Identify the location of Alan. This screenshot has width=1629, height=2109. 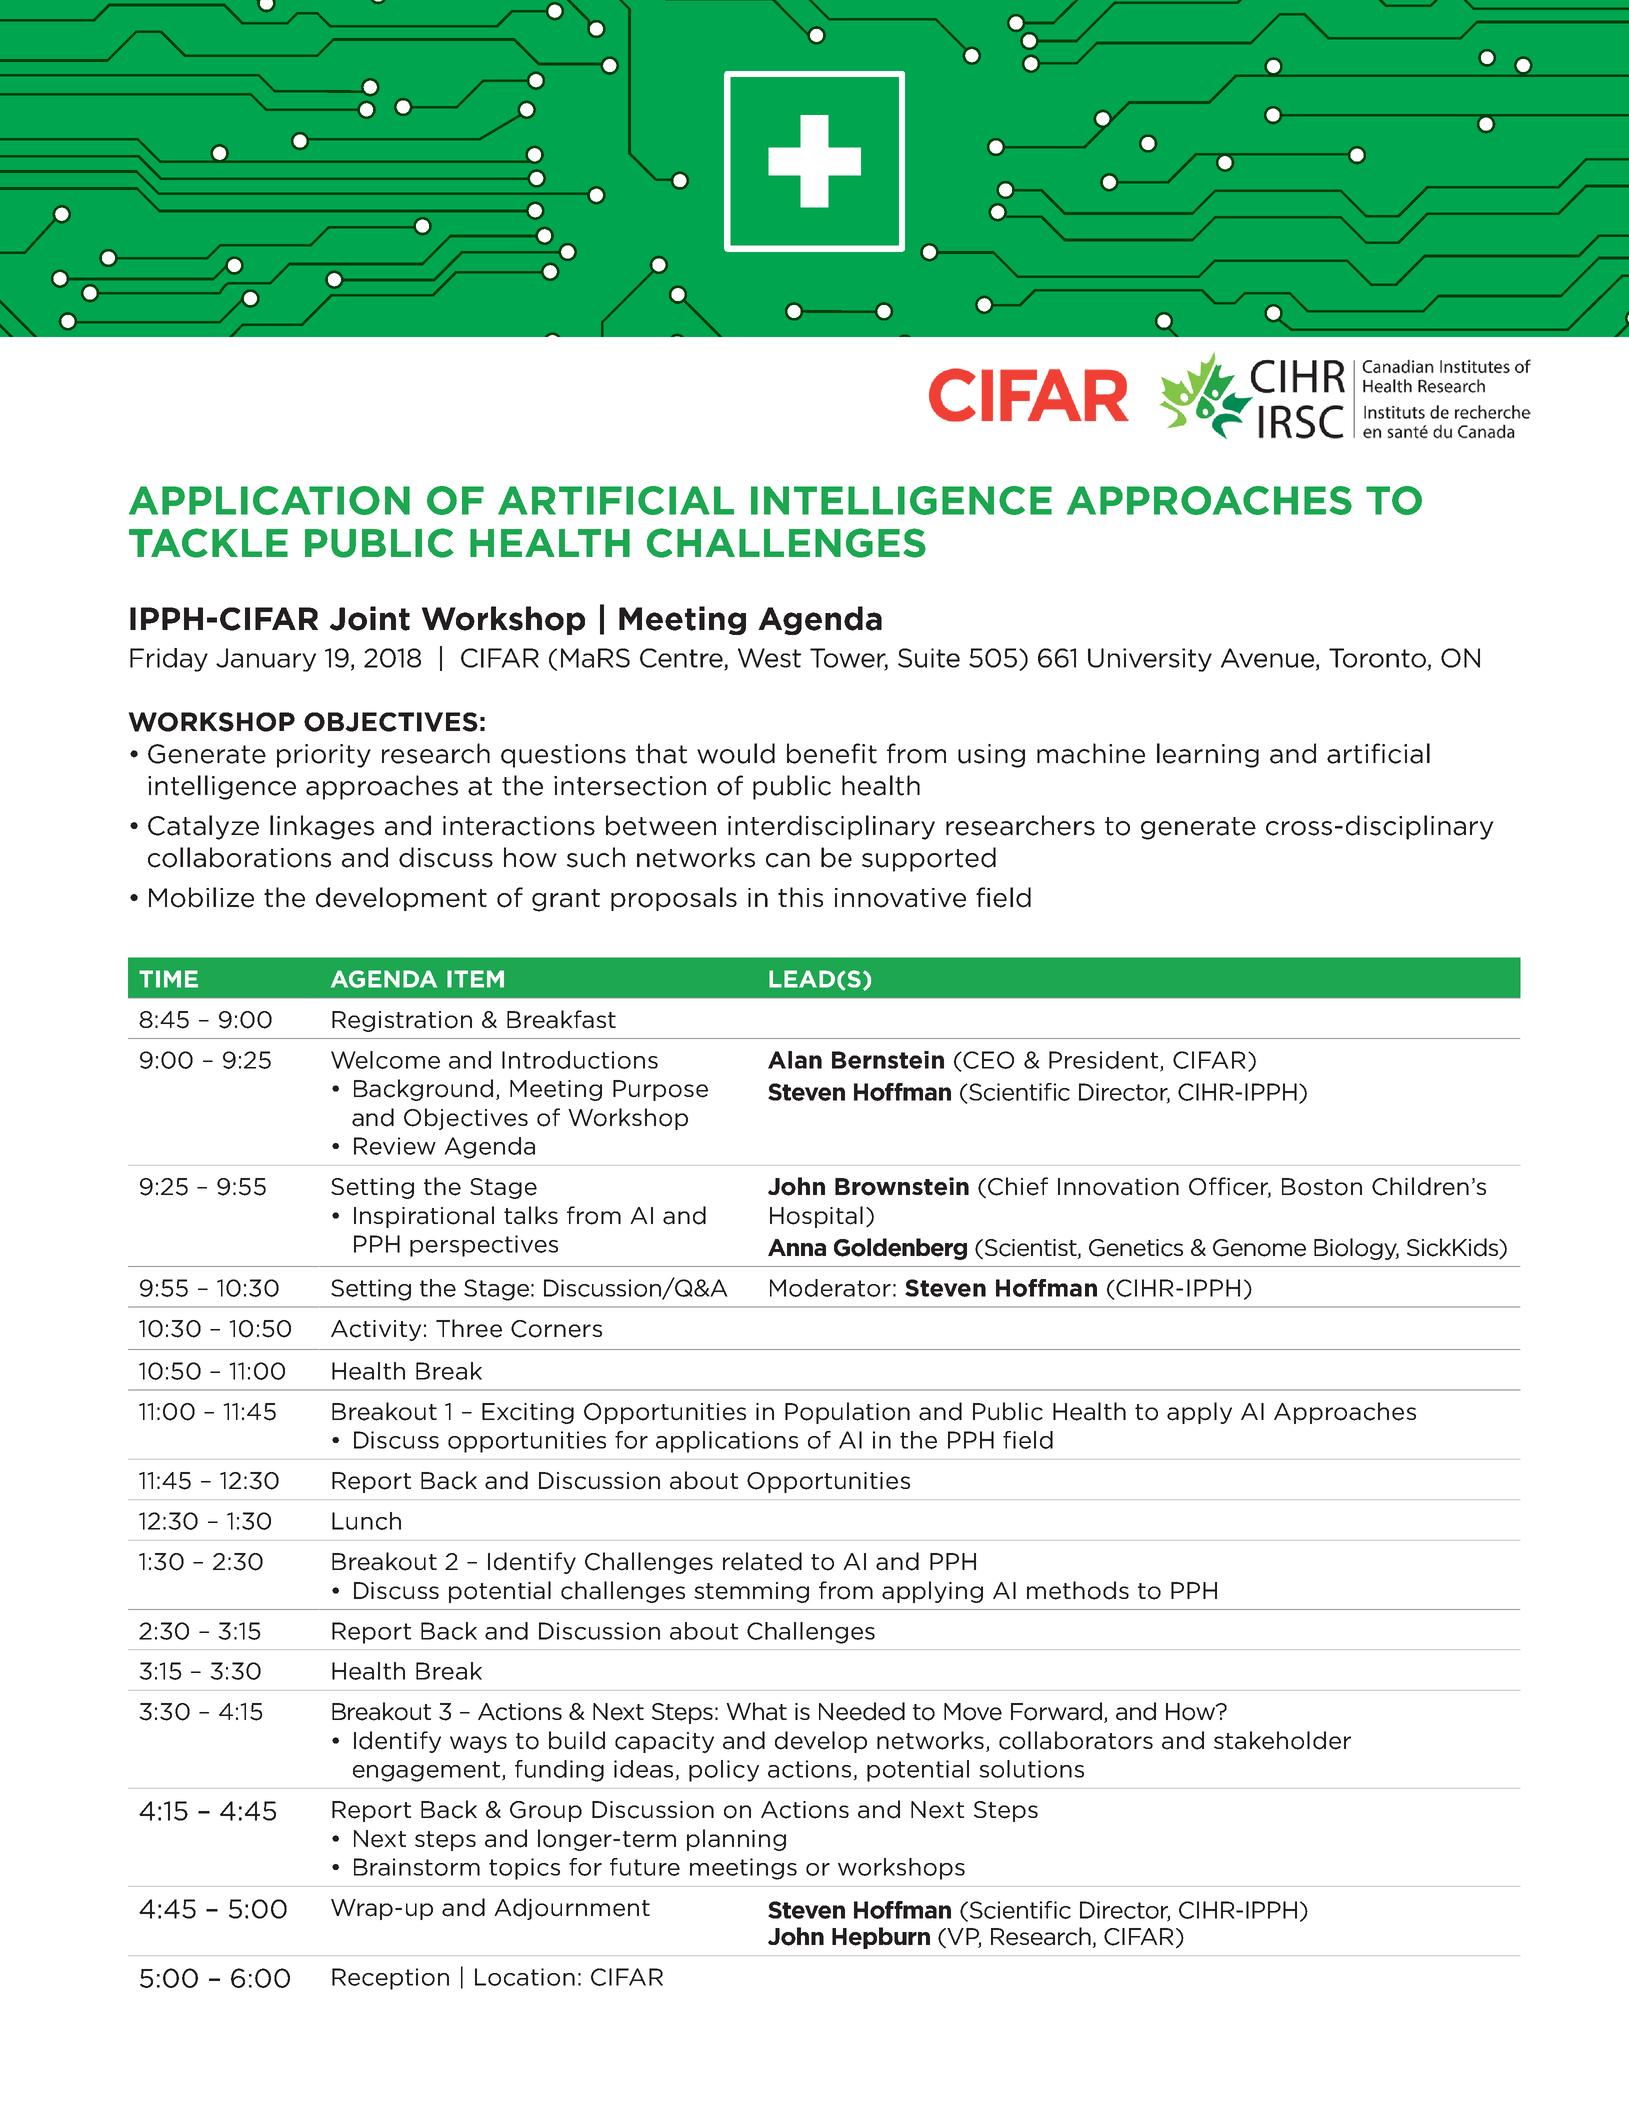
(795, 1060).
